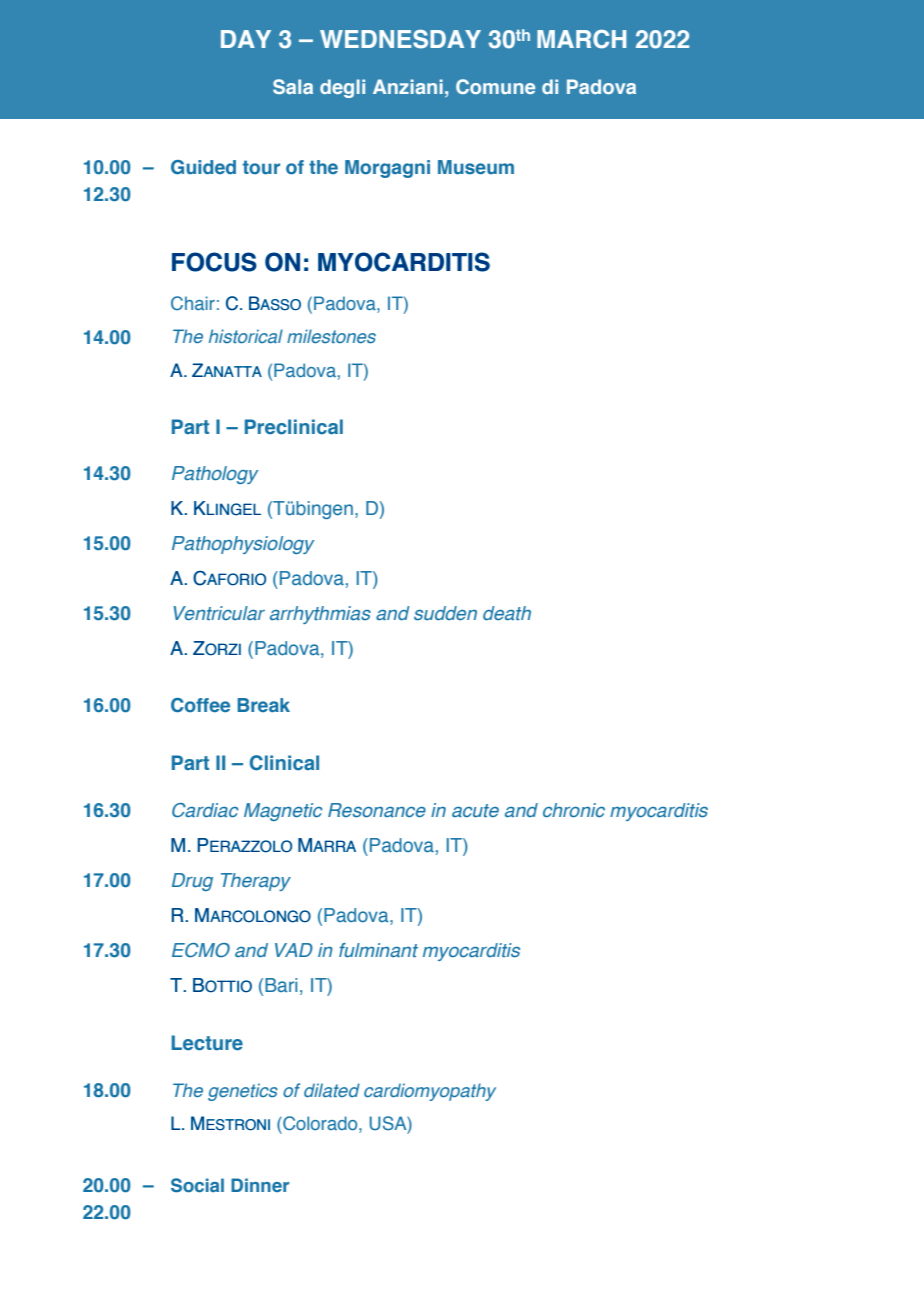 The height and width of the screenshot is (1308, 924). I want to click on Dinner, so click(260, 1185).
